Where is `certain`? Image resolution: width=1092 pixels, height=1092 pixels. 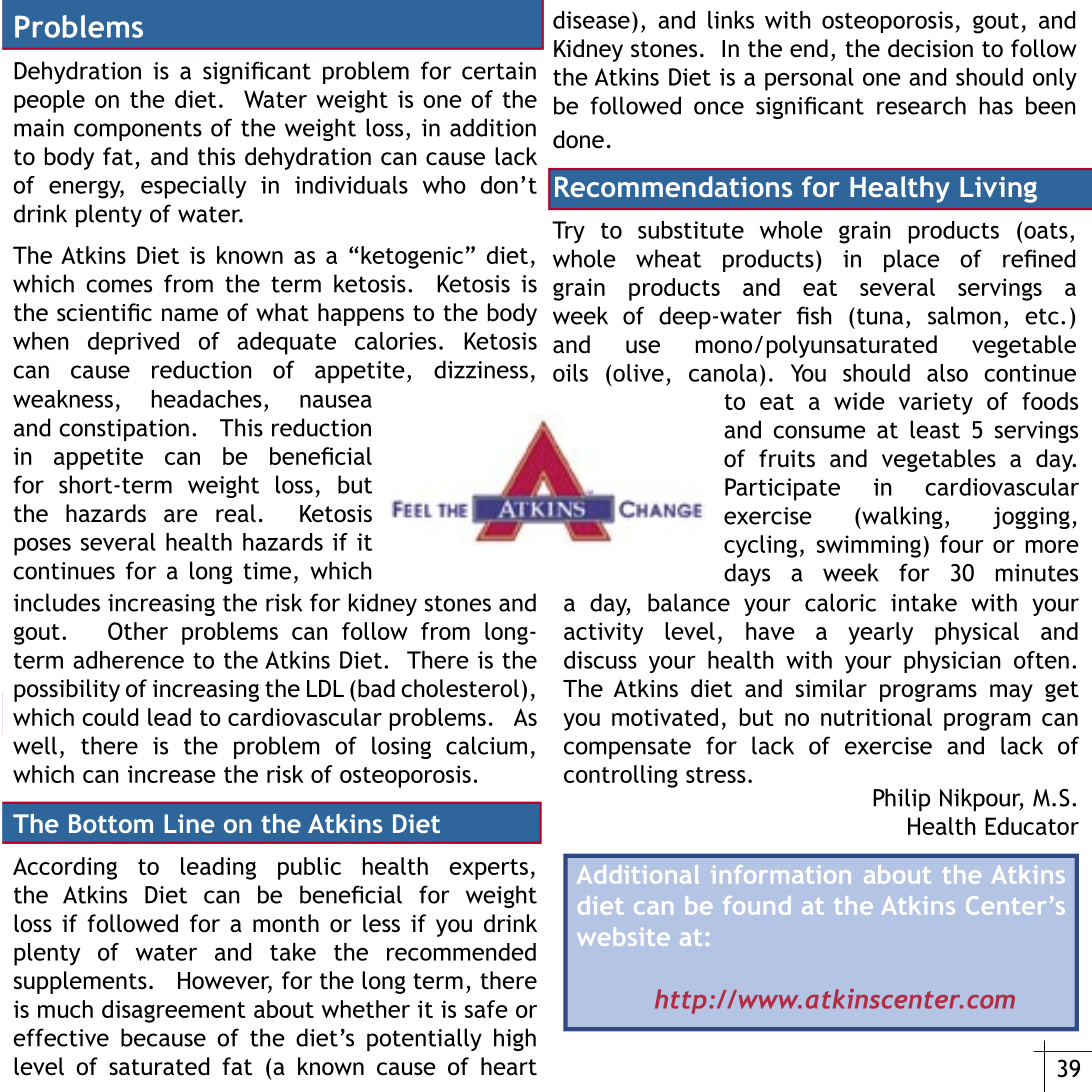
certain is located at coordinates (499, 71).
